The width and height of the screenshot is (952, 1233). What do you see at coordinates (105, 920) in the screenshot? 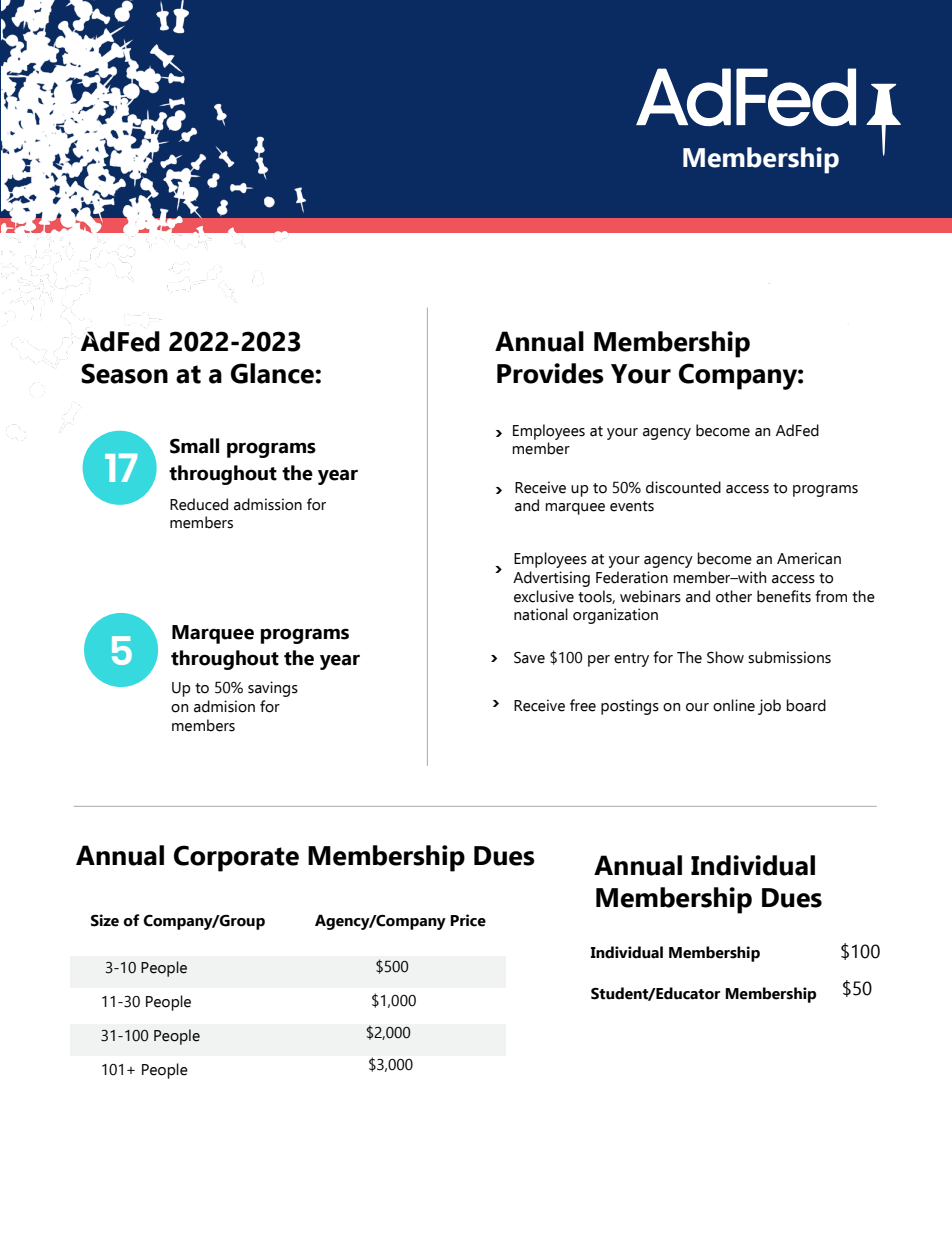
I see `Size` at bounding box center [105, 920].
